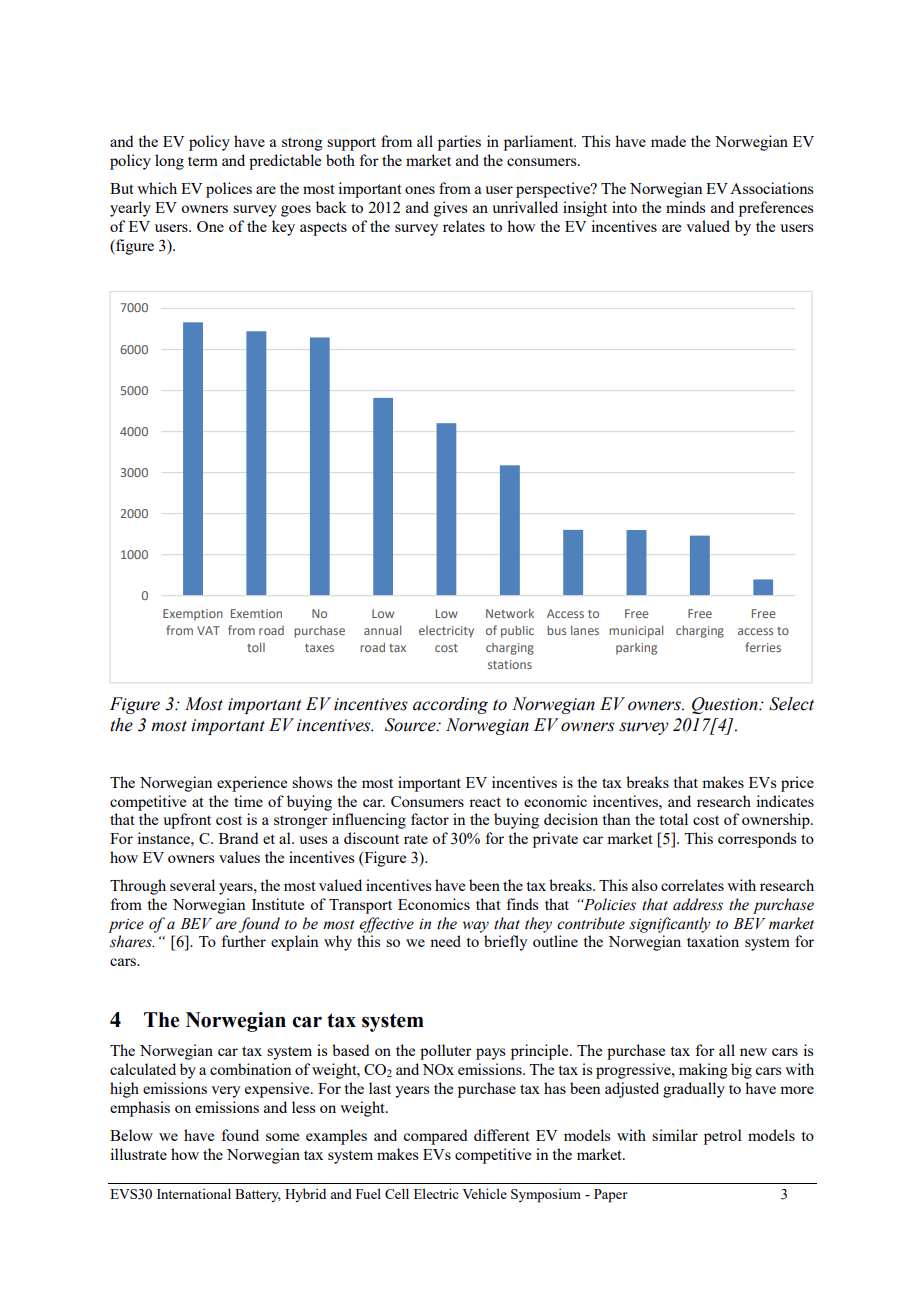 This document has width=924, height=1308. What do you see at coordinates (726, 705) in the document?
I see `Question` at bounding box center [726, 705].
